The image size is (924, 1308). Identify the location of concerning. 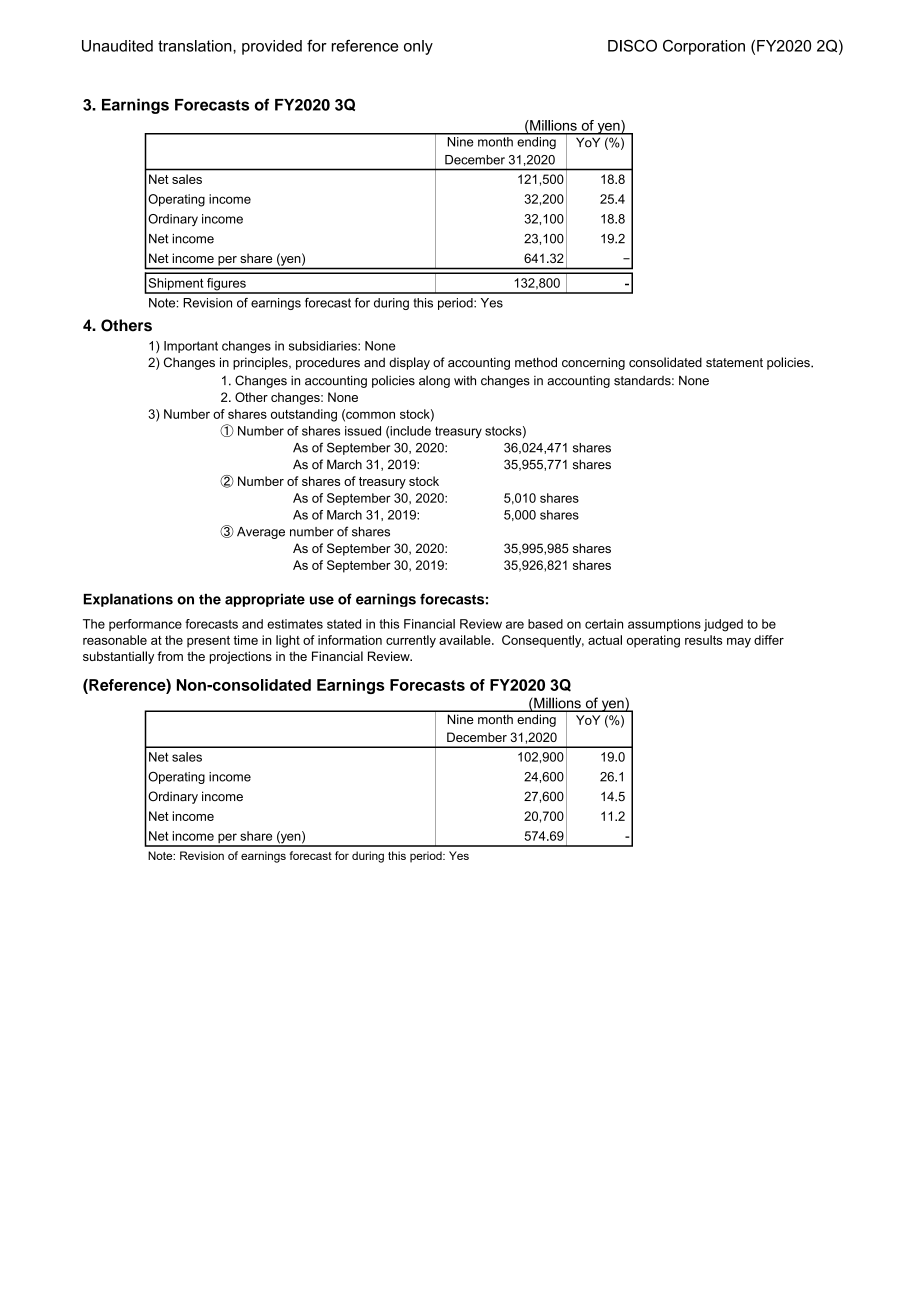
(593, 363).
